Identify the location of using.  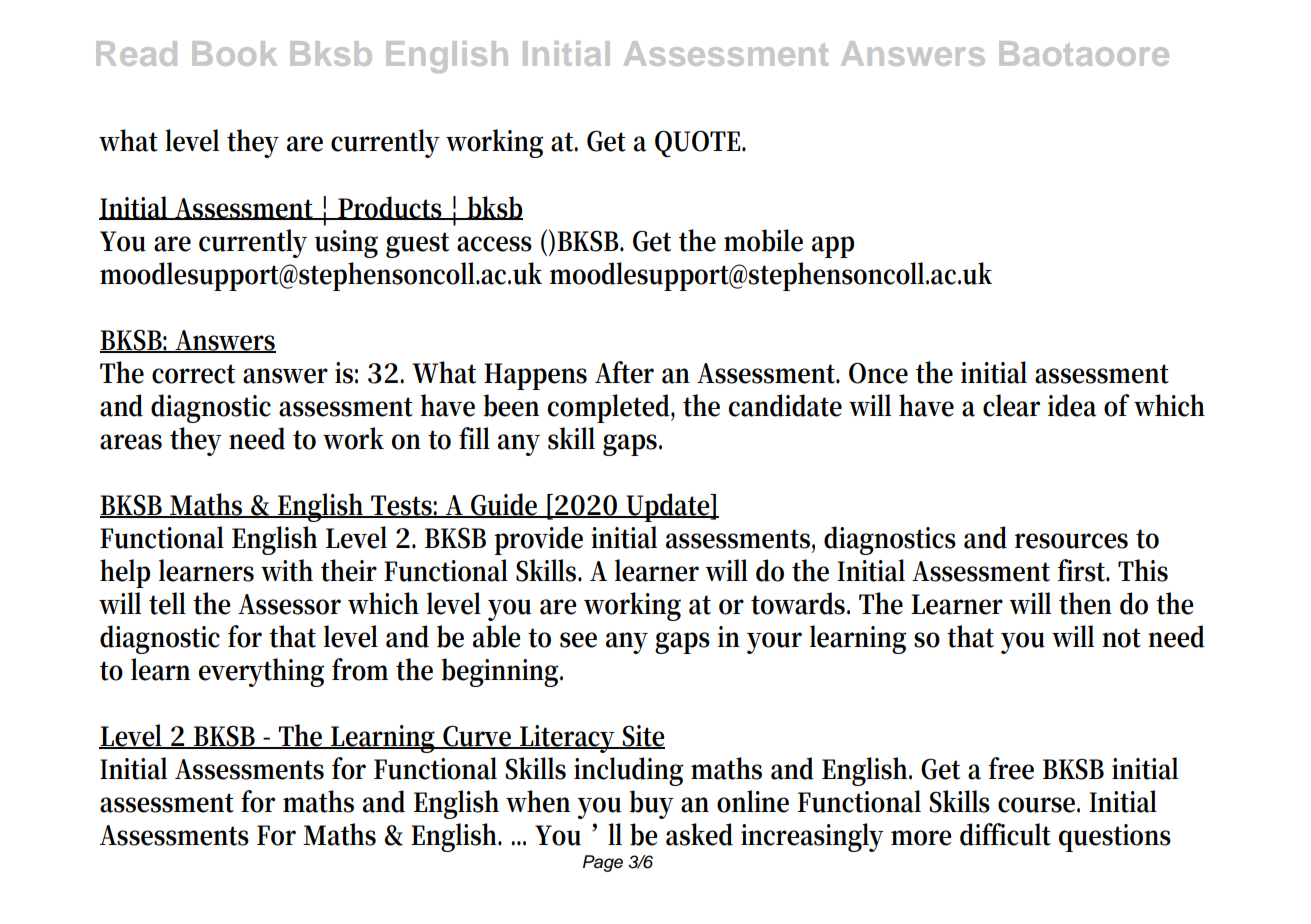
(346, 244).
